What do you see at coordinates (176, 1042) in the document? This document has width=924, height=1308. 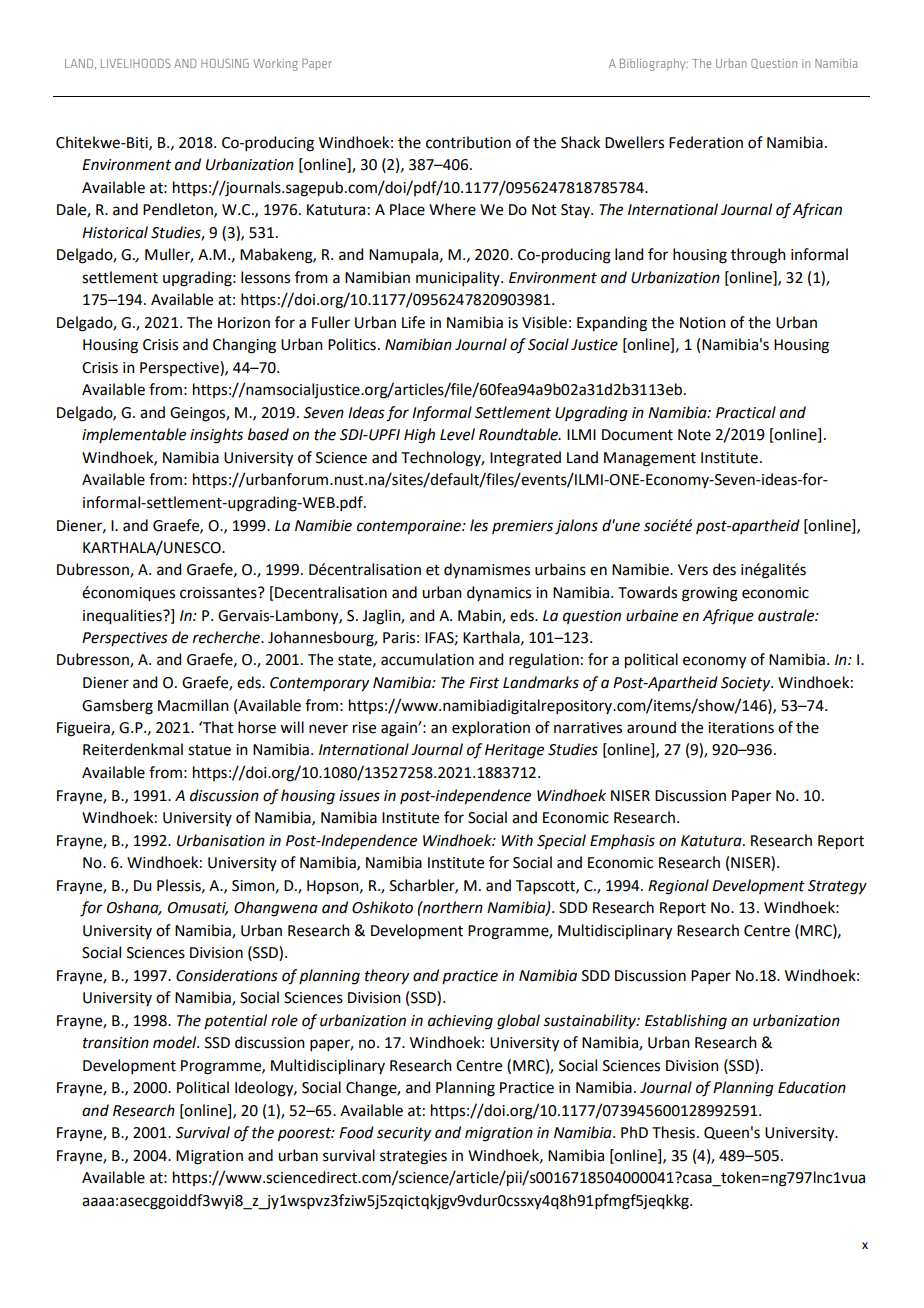 I see `model` at bounding box center [176, 1042].
